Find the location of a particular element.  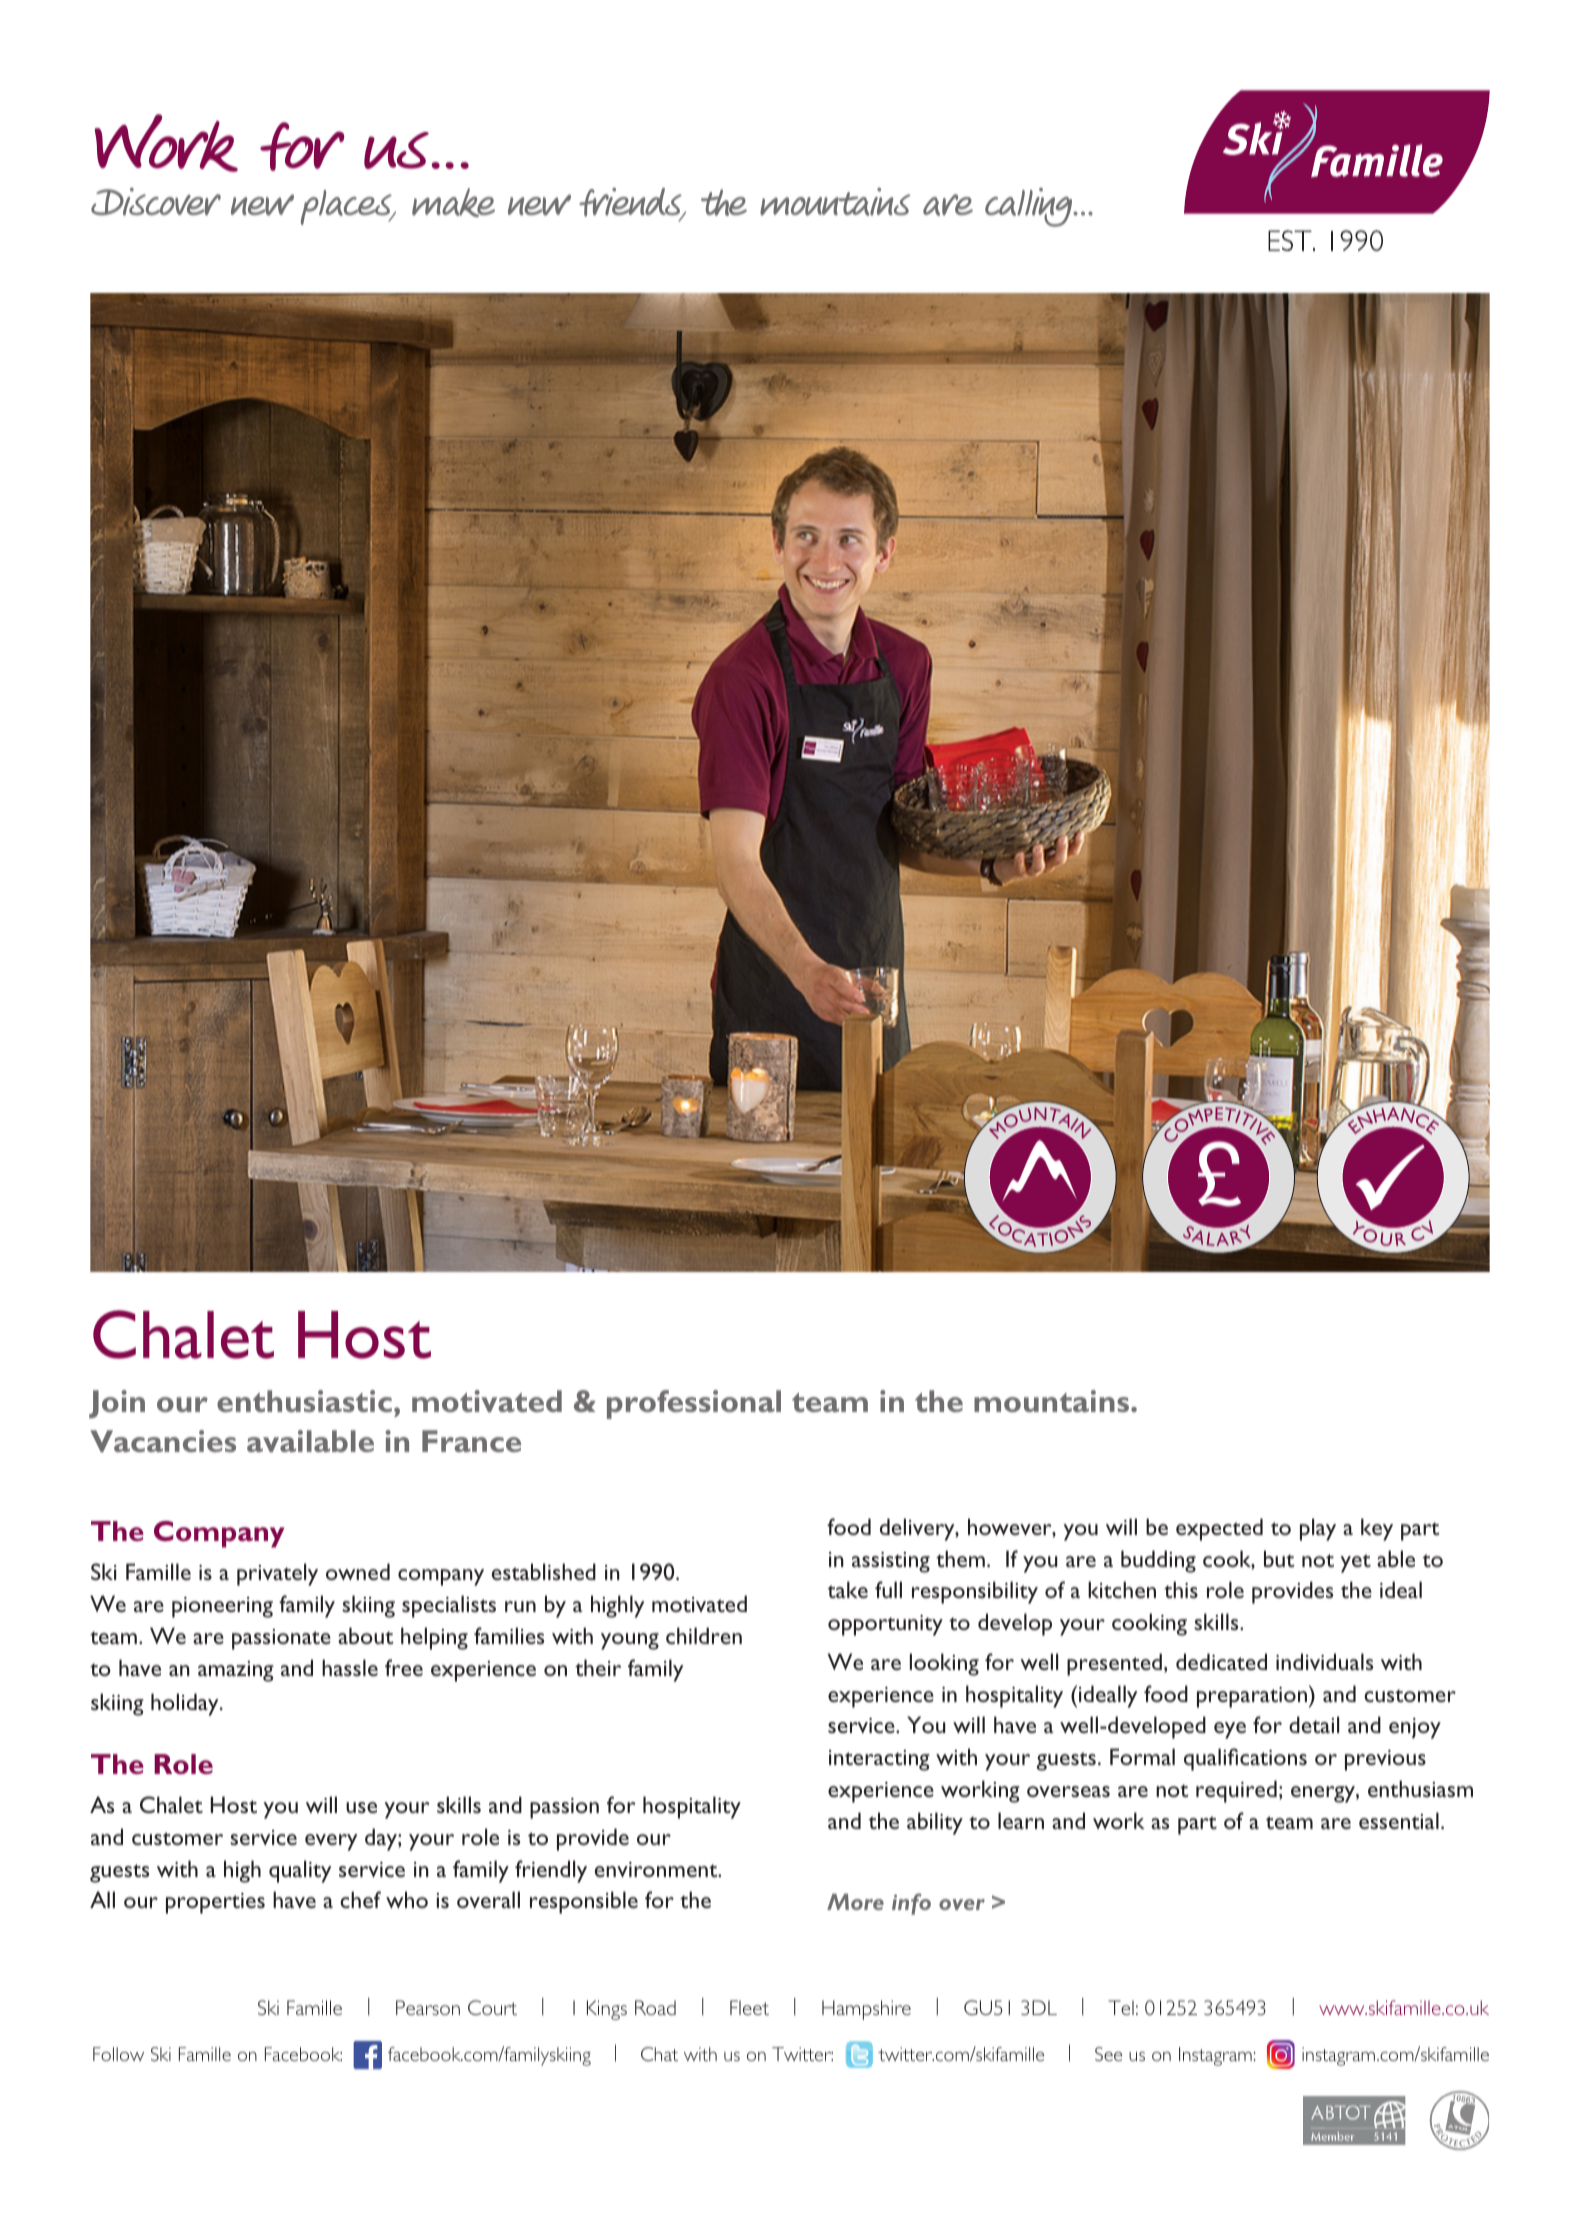

enthusiastic is located at coordinates (304, 1401).
